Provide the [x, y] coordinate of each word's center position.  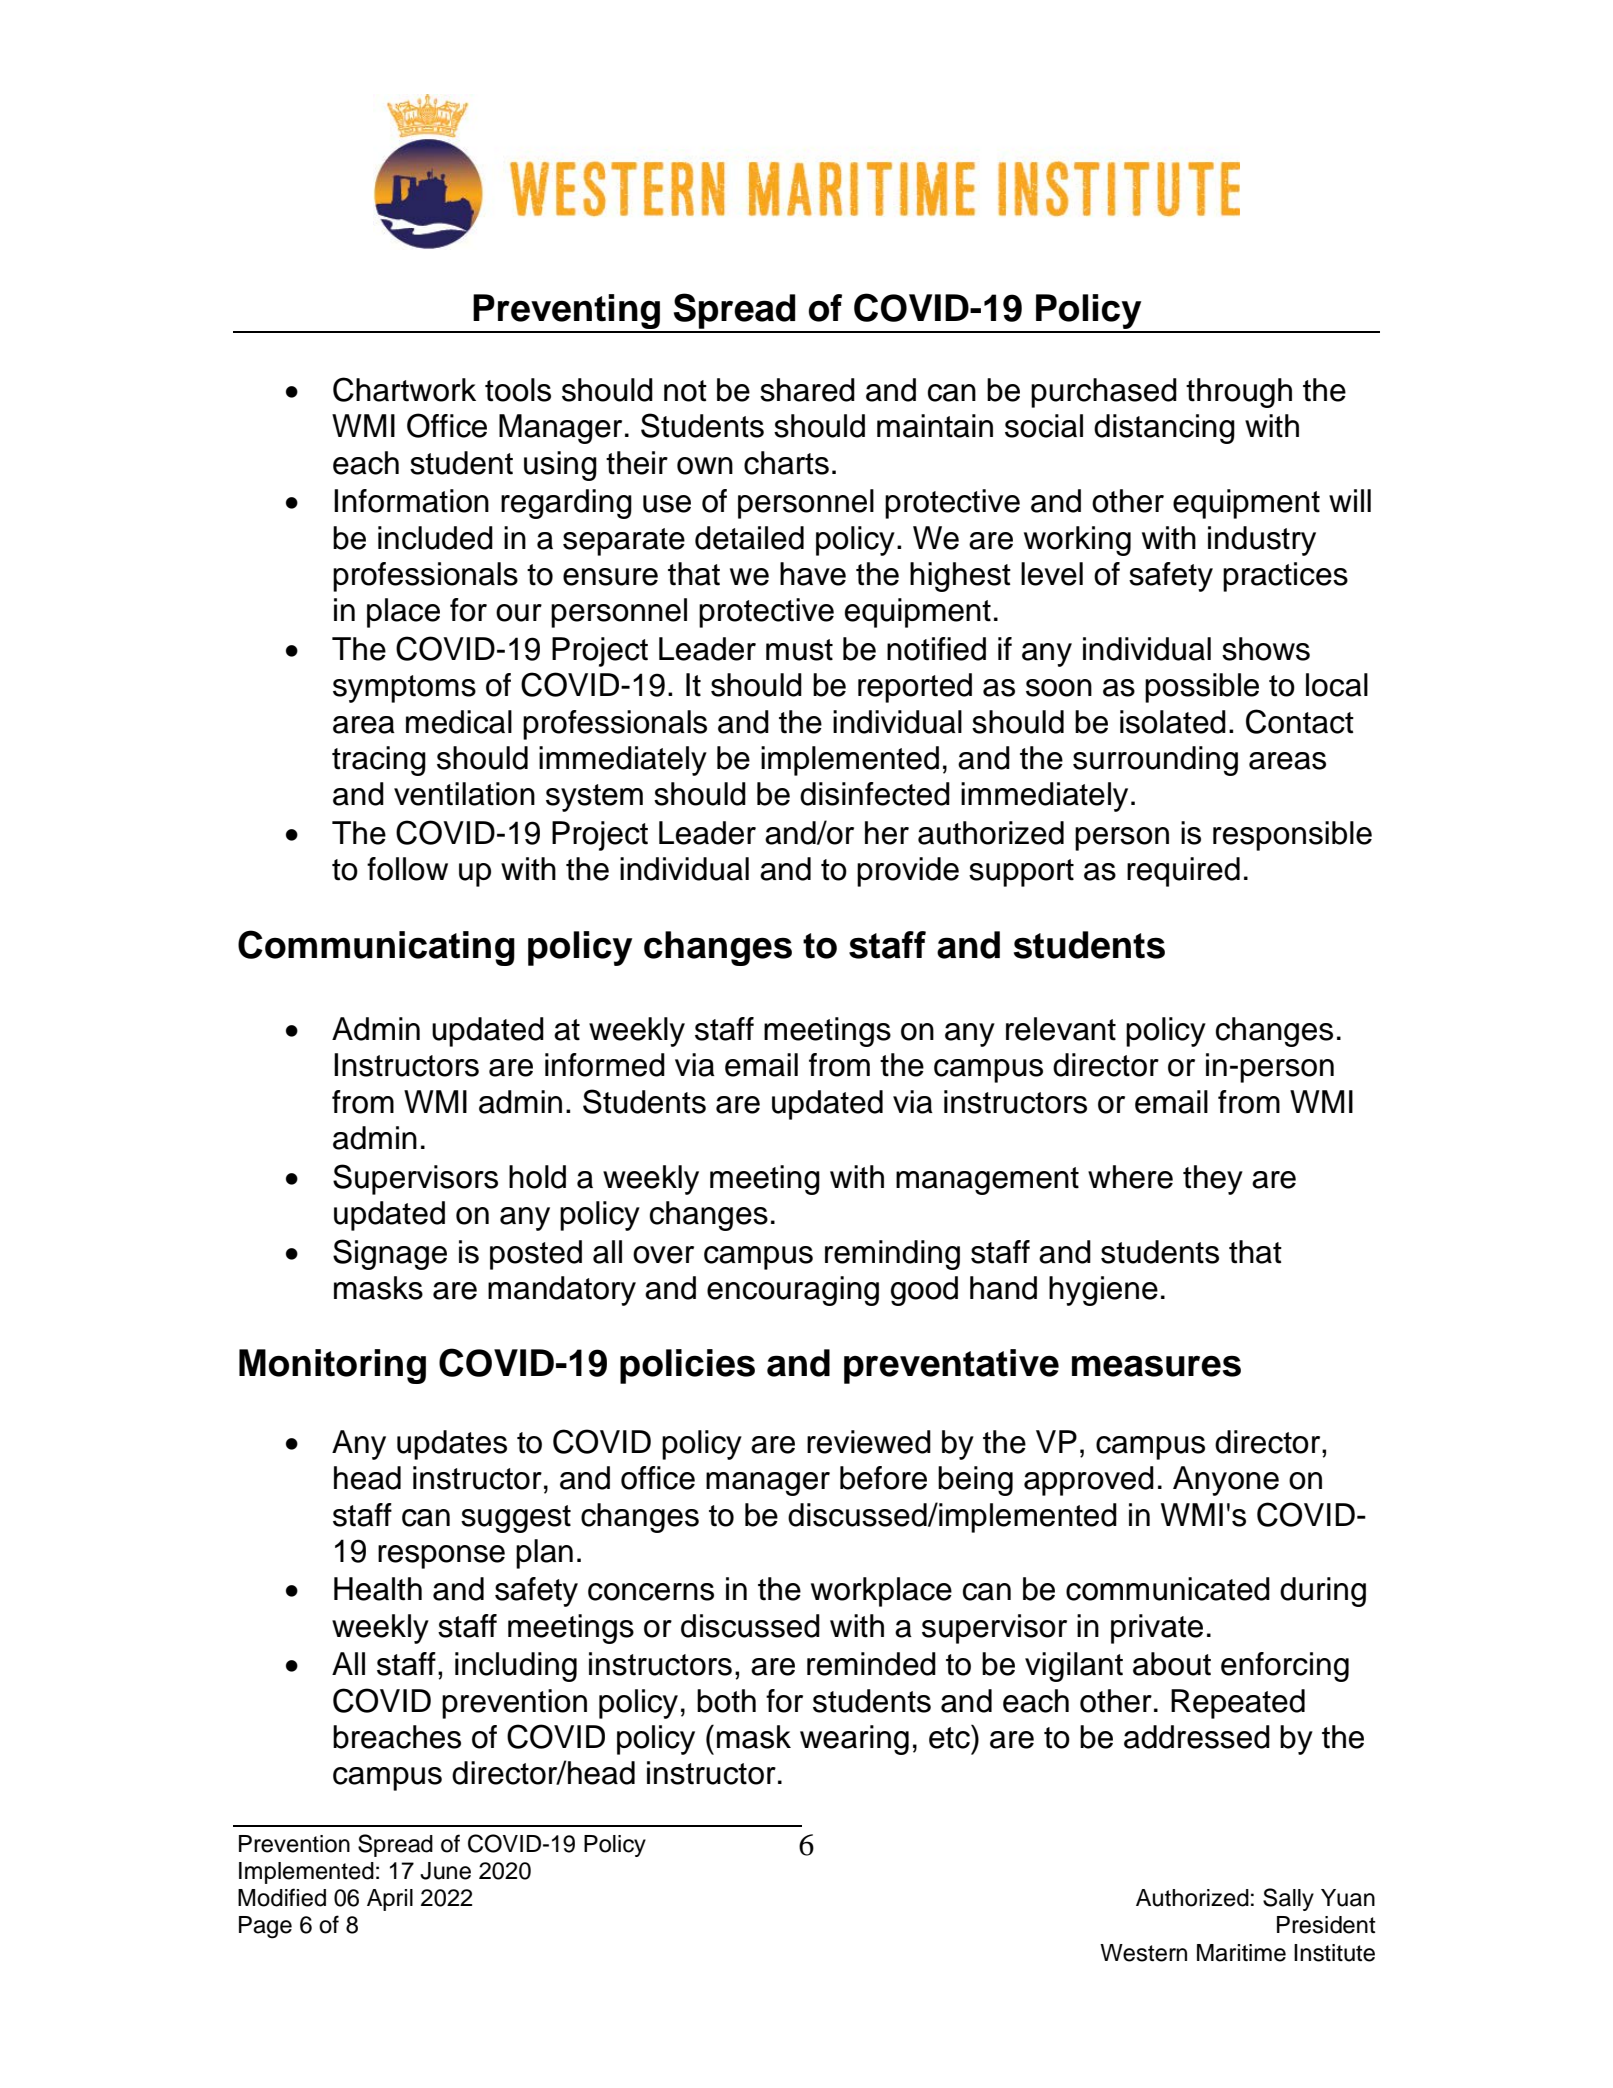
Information [411, 501]
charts [786, 463]
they [1213, 1180]
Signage [390, 1254]
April [390, 1900]
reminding [892, 1255]
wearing [854, 1740]
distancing [1164, 429]
